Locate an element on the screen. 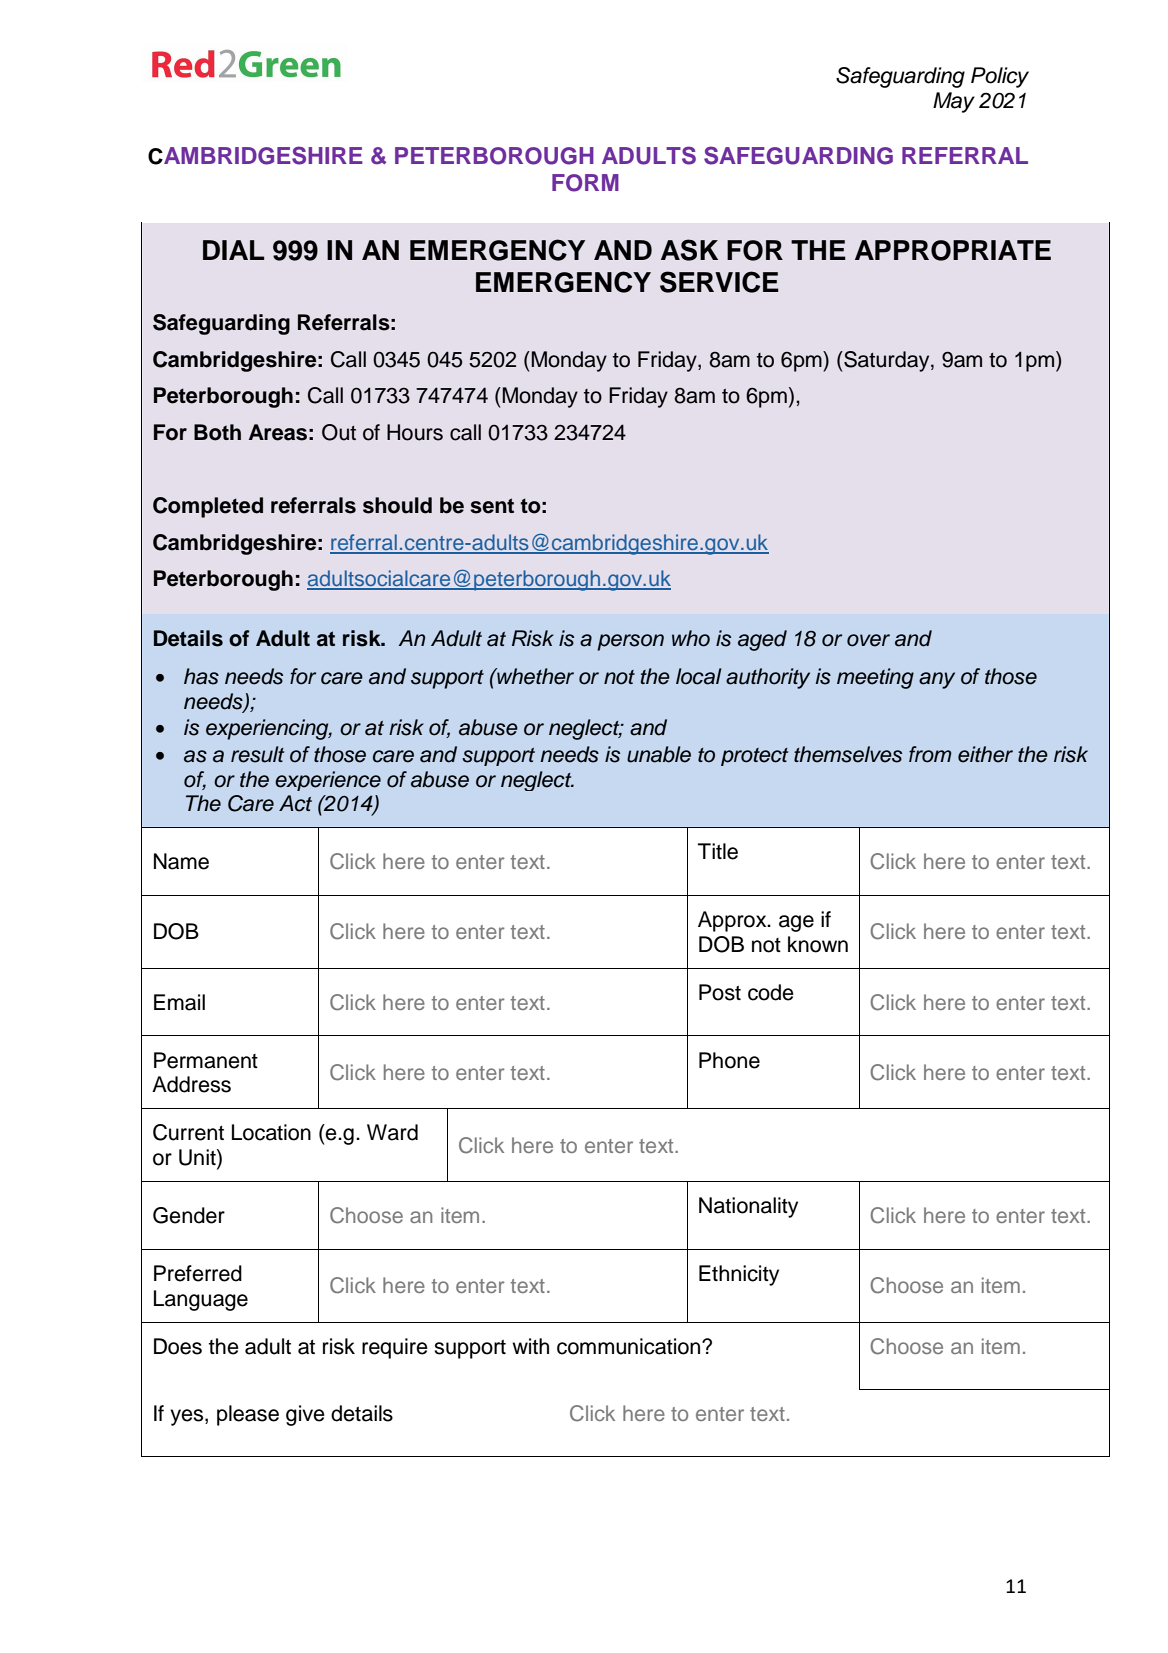  please is located at coordinates (248, 1415).
